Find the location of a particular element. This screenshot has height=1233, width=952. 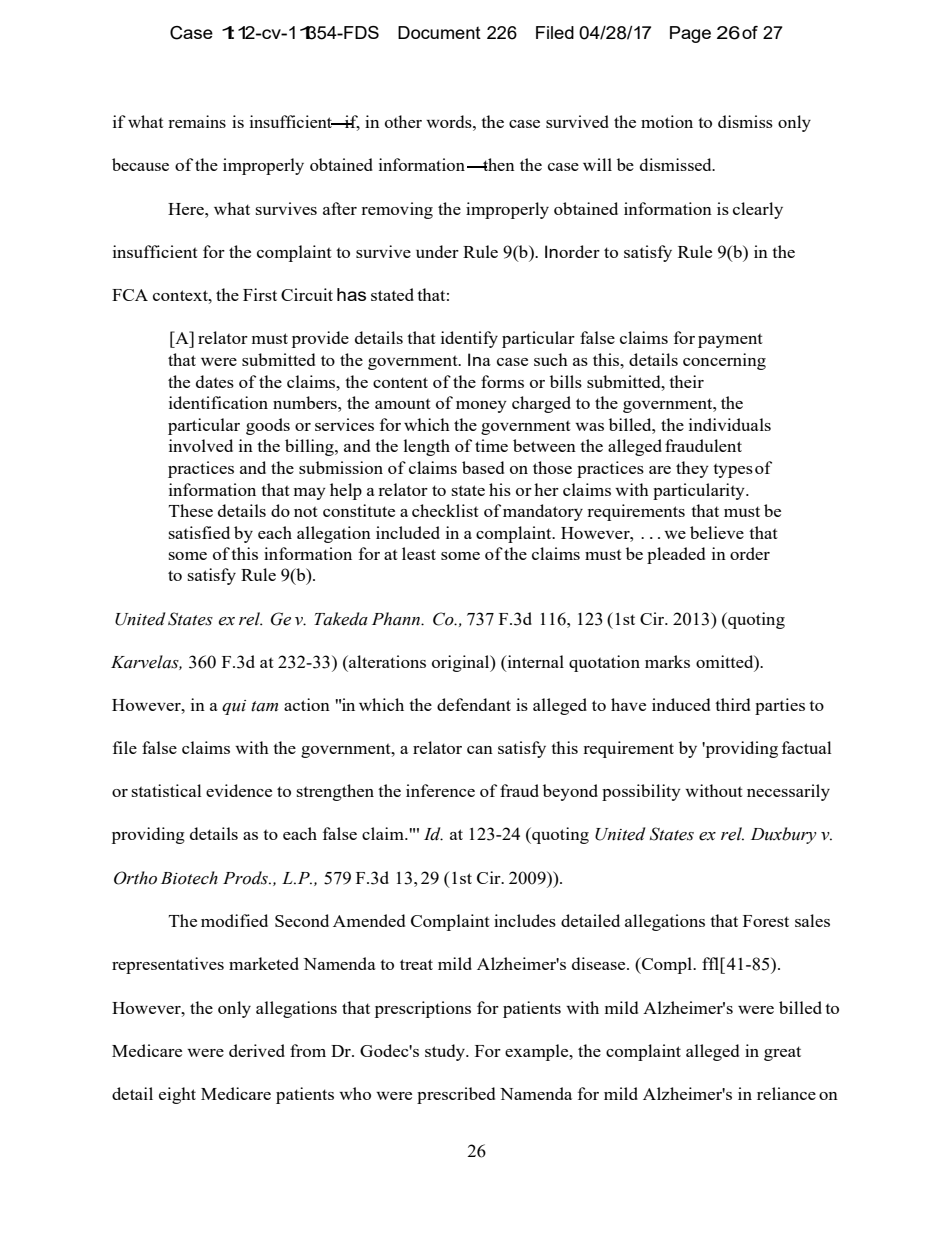

evidence is located at coordinates (239, 790).
